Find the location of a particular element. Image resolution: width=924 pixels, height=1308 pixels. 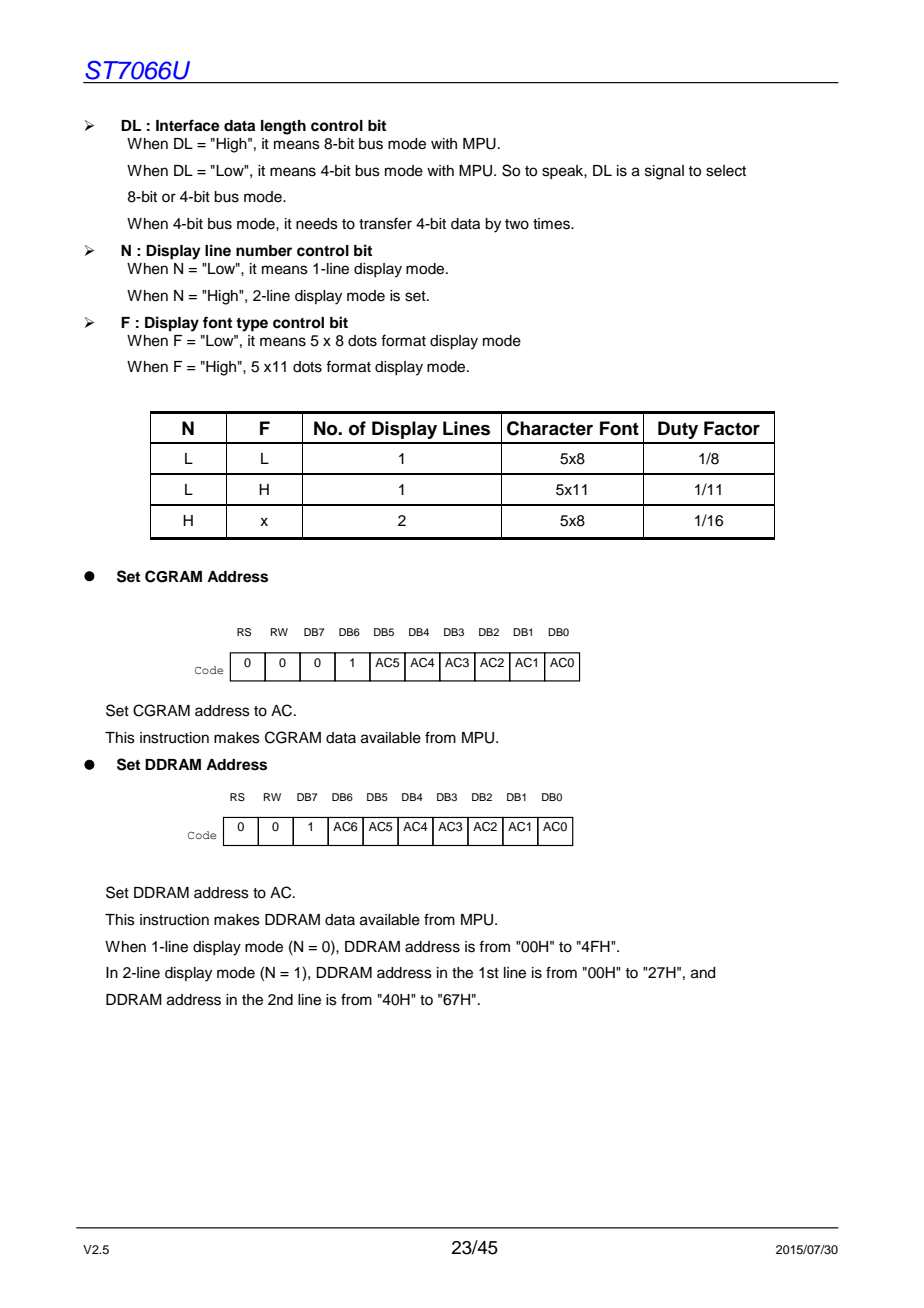

signal is located at coordinates (664, 172).
